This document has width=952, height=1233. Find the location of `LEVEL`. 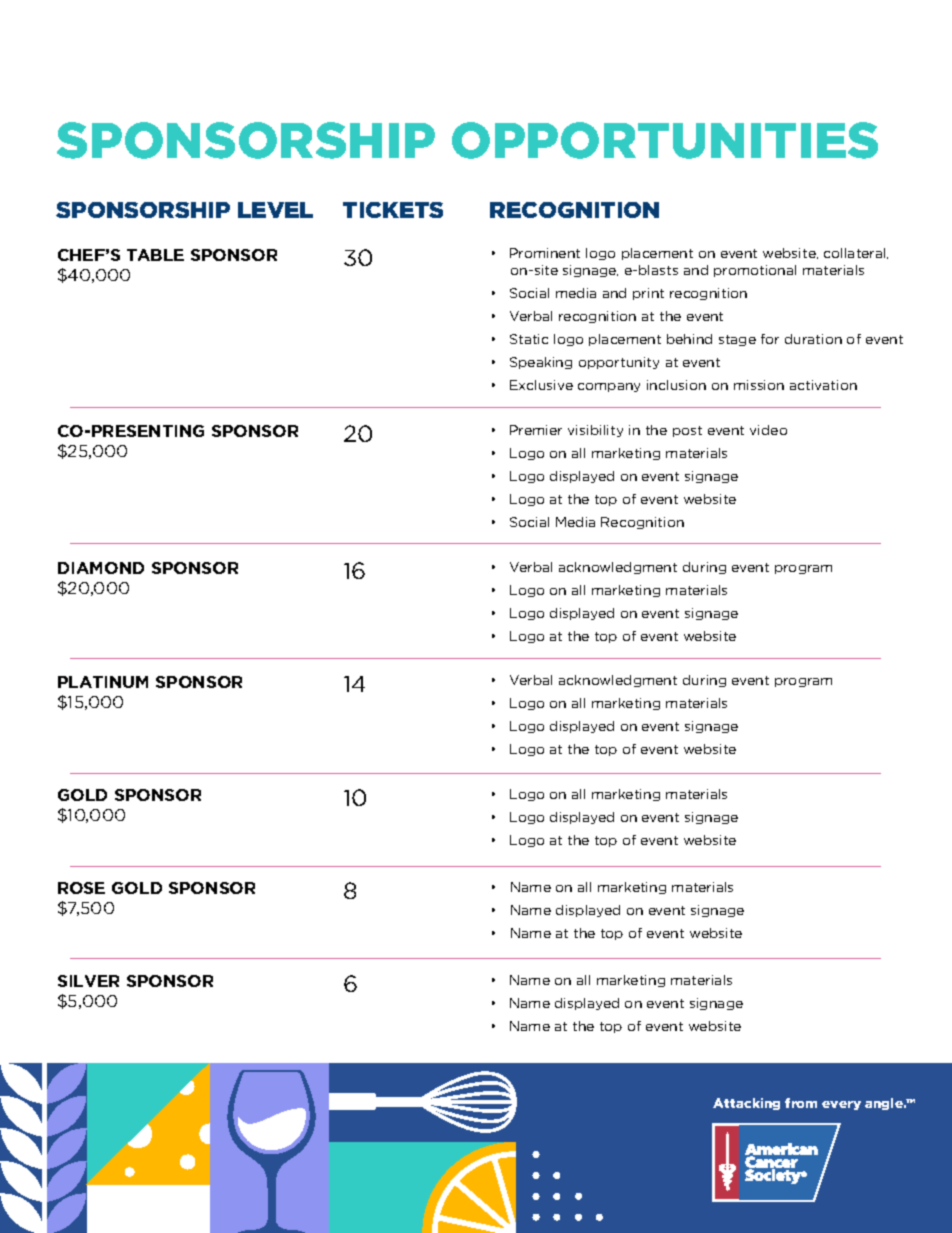

LEVEL is located at coordinates (275, 210).
